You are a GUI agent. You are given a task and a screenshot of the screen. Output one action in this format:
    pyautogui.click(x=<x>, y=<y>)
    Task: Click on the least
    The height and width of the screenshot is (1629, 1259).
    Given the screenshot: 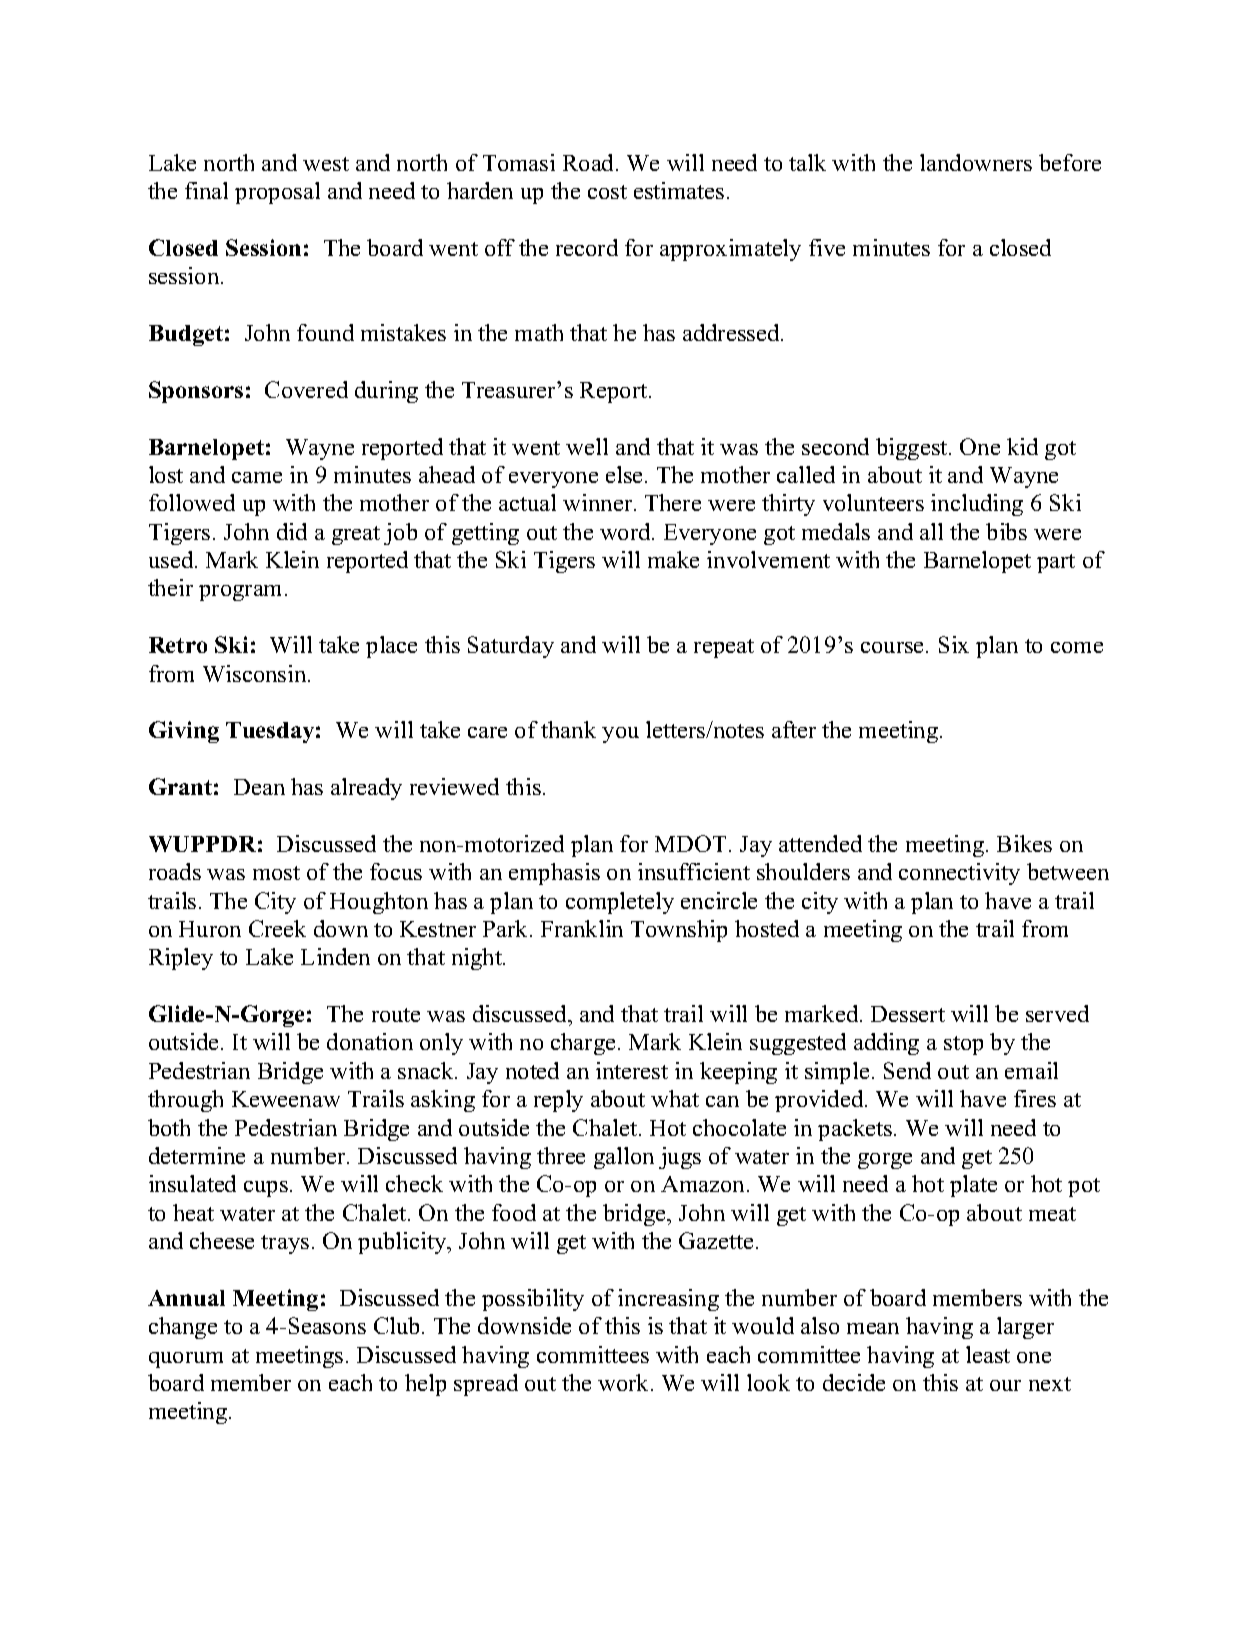 What is the action you would take?
    pyautogui.click(x=988, y=1354)
